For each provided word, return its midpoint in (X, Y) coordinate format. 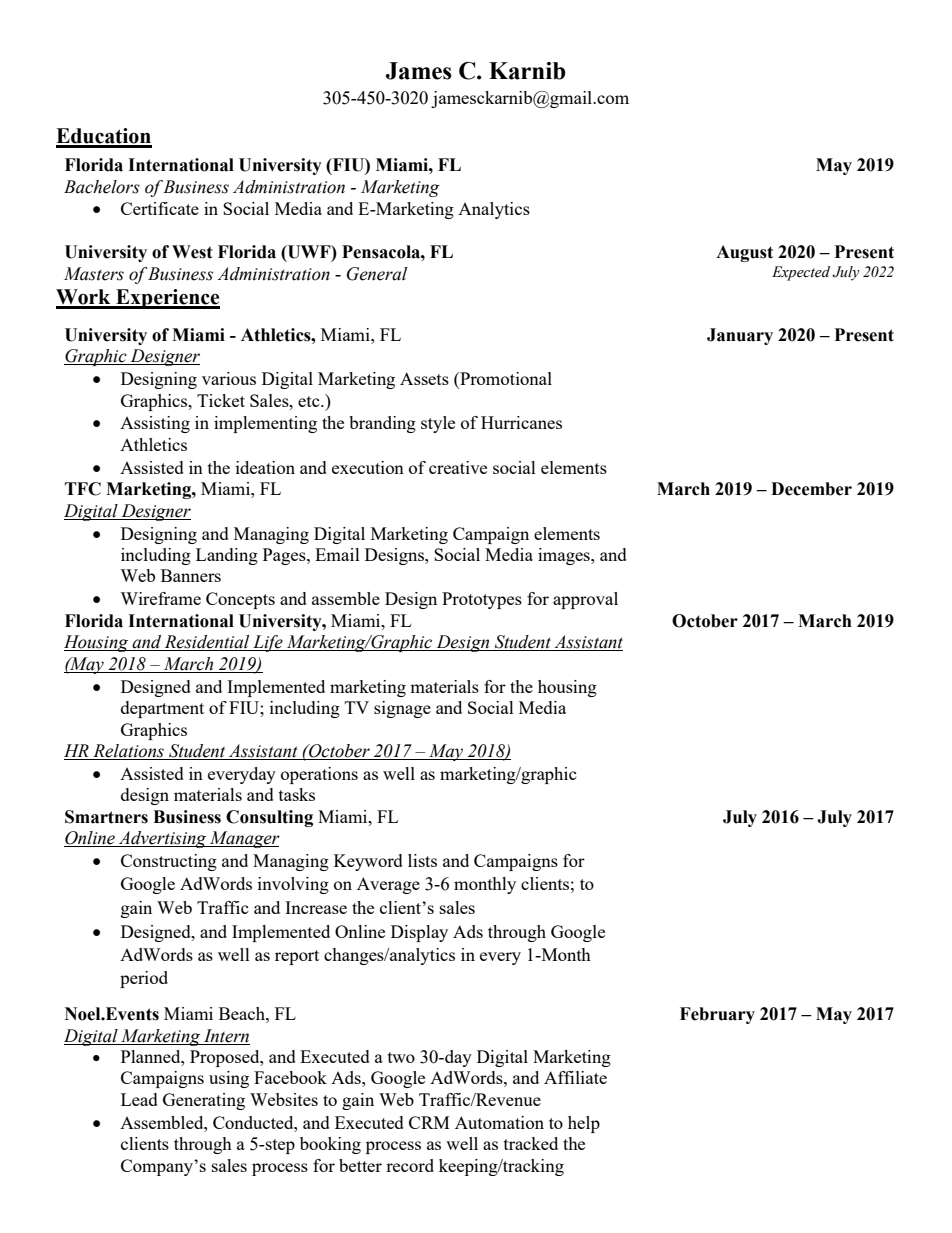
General (377, 274)
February (717, 1015)
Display (419, 933)
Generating (204, 1101)
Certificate (160, 208)
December (811, 489)
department (162, 709)
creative (458, 467)
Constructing (169, 862)
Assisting (155, 424)
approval (585, 600)
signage (402, 709)
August (744, 253)
